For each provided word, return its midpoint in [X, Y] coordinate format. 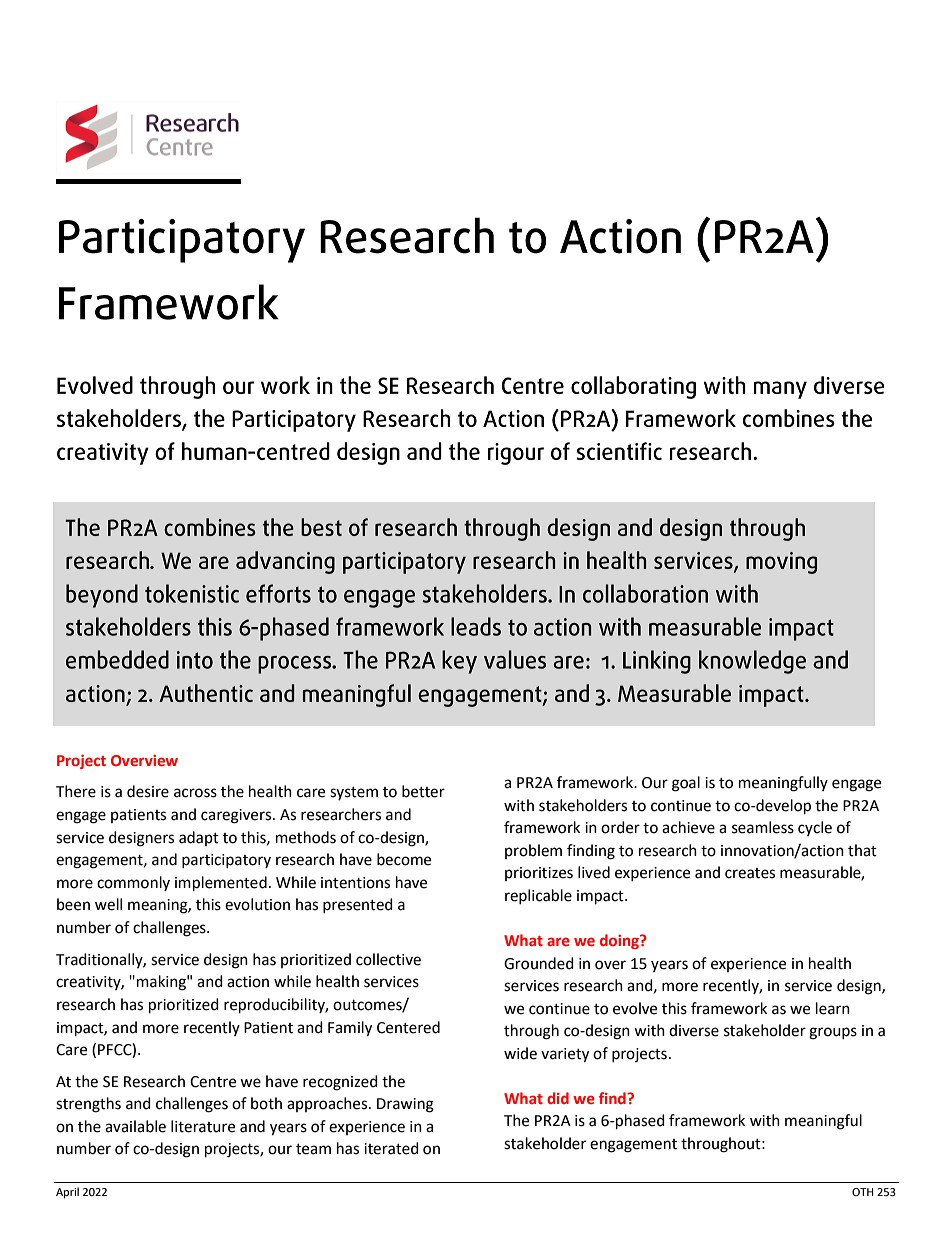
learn [833, 1008]
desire [148, 791]
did [558, 1098]
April [67, 1193]
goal [686, 784]
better [423, 791]
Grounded [539, 963]
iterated [391, 1148]
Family [350, 1029]
